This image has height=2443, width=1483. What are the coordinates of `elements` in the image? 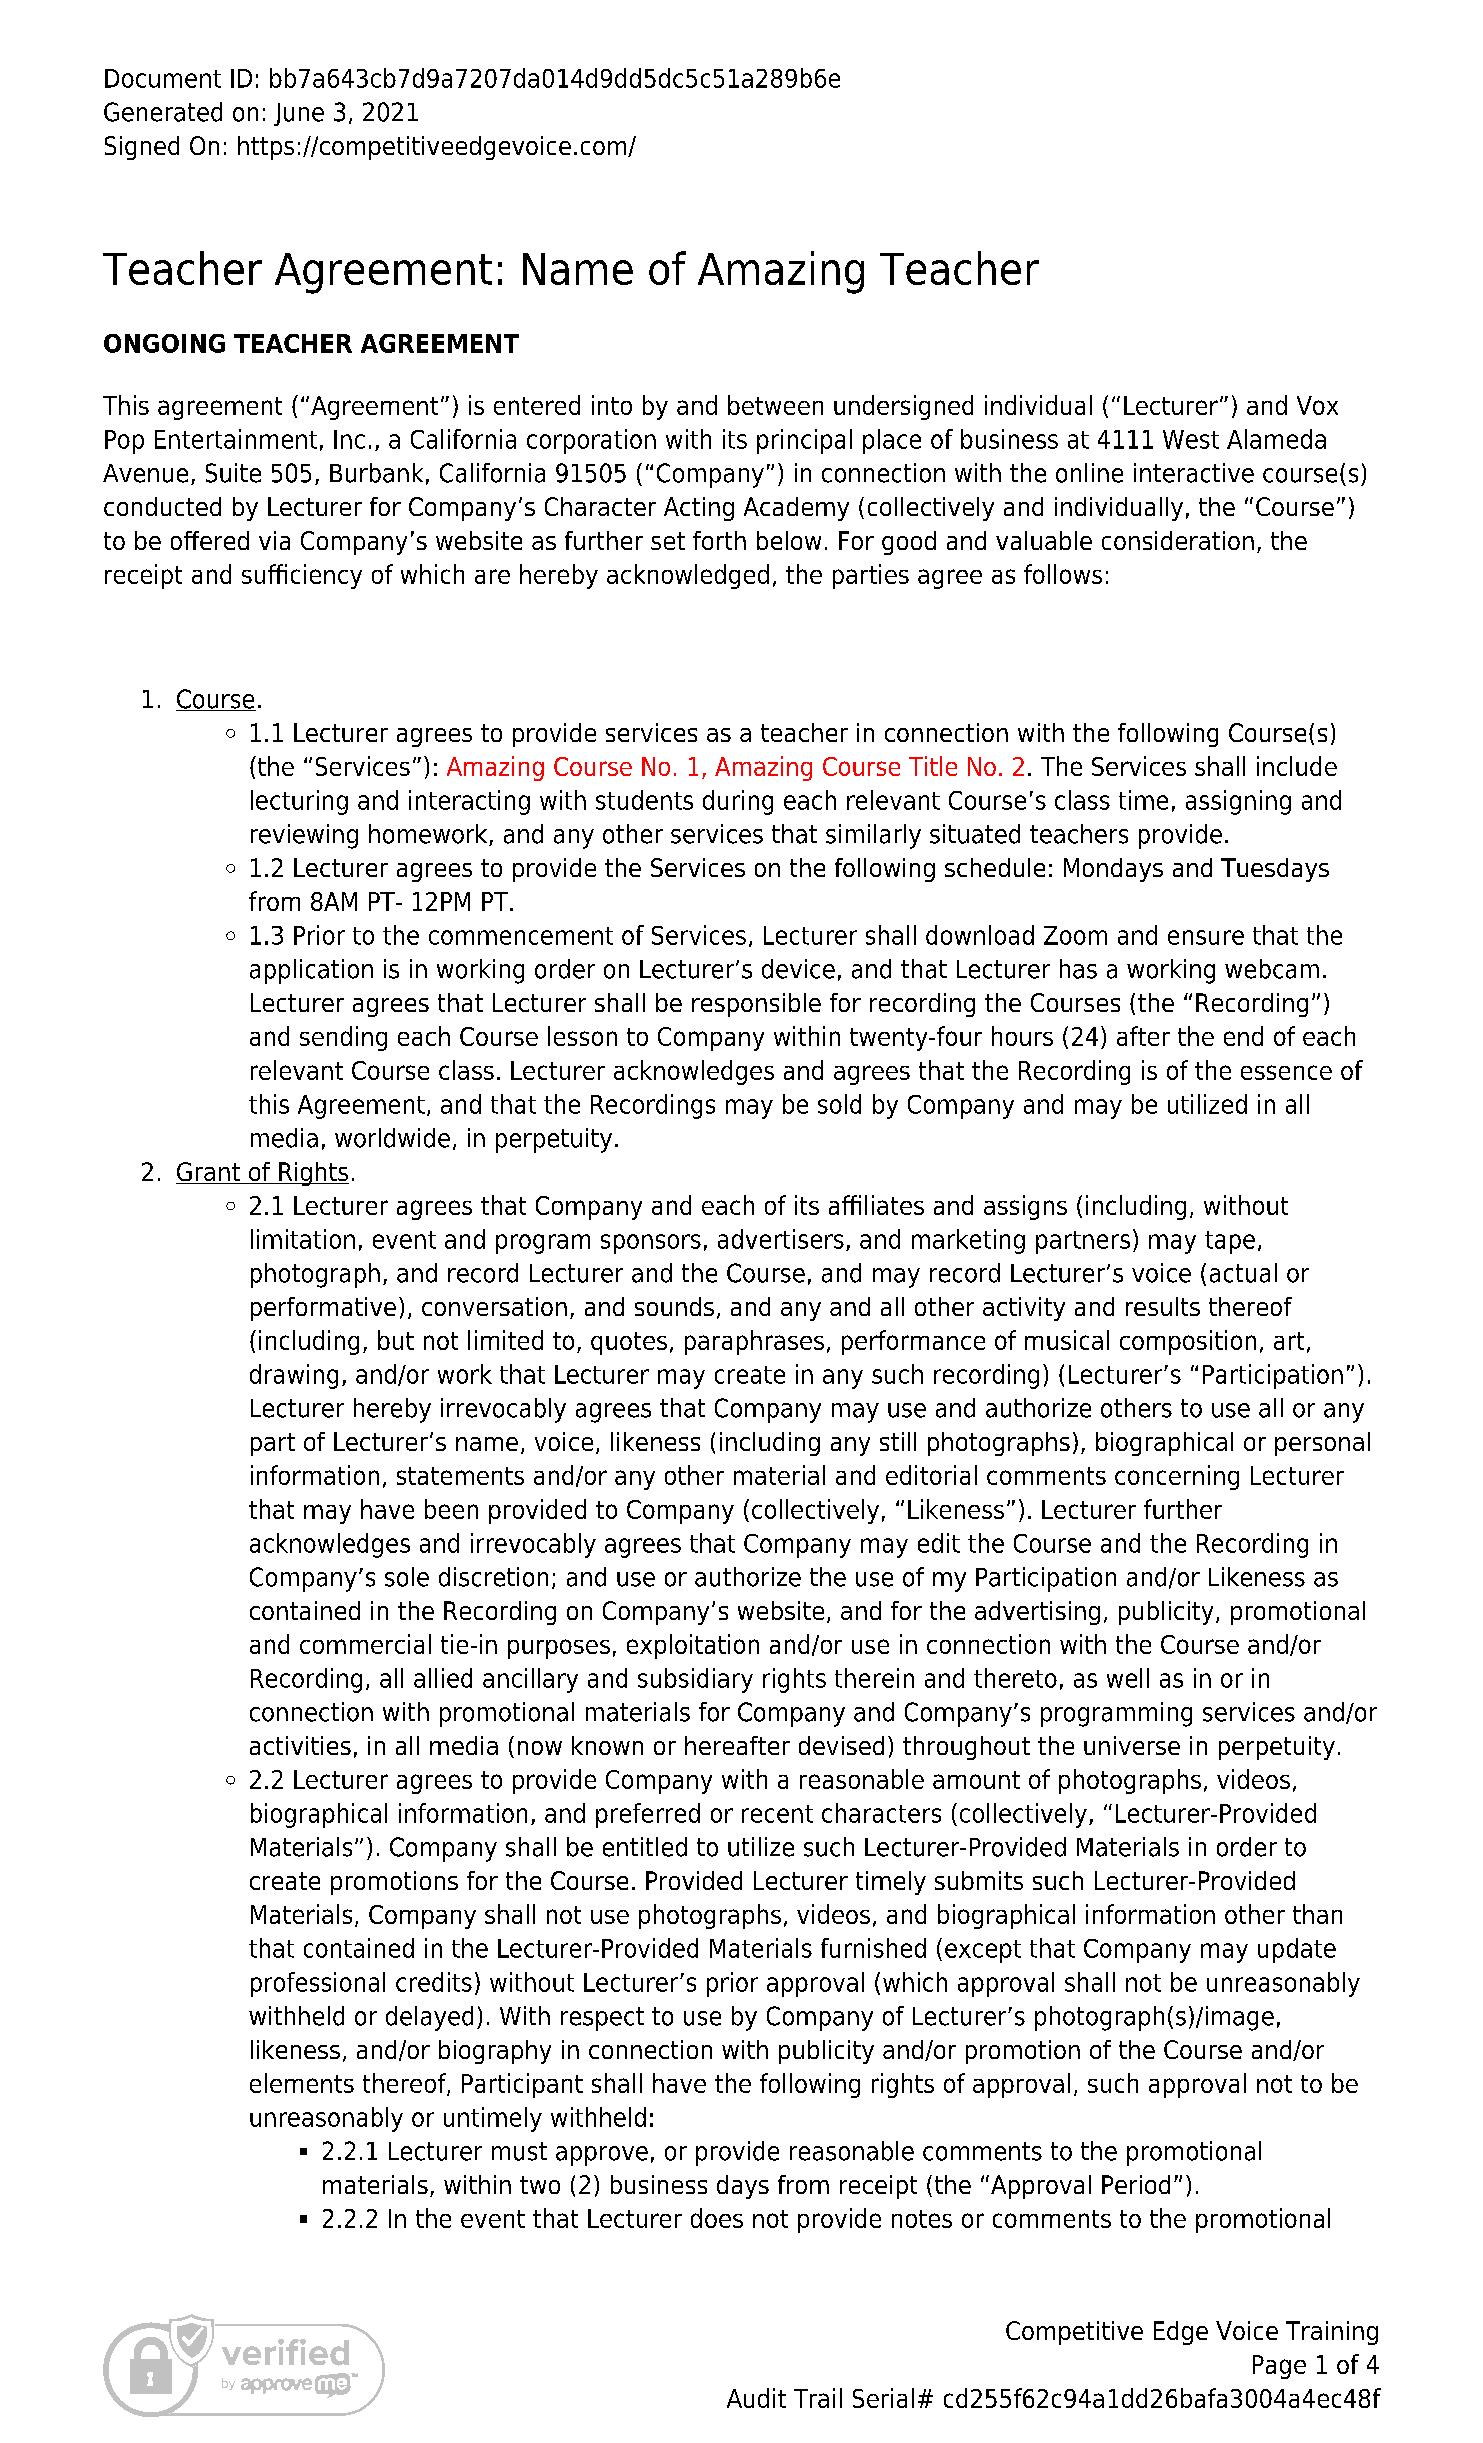 It's located at (302, 2083).
